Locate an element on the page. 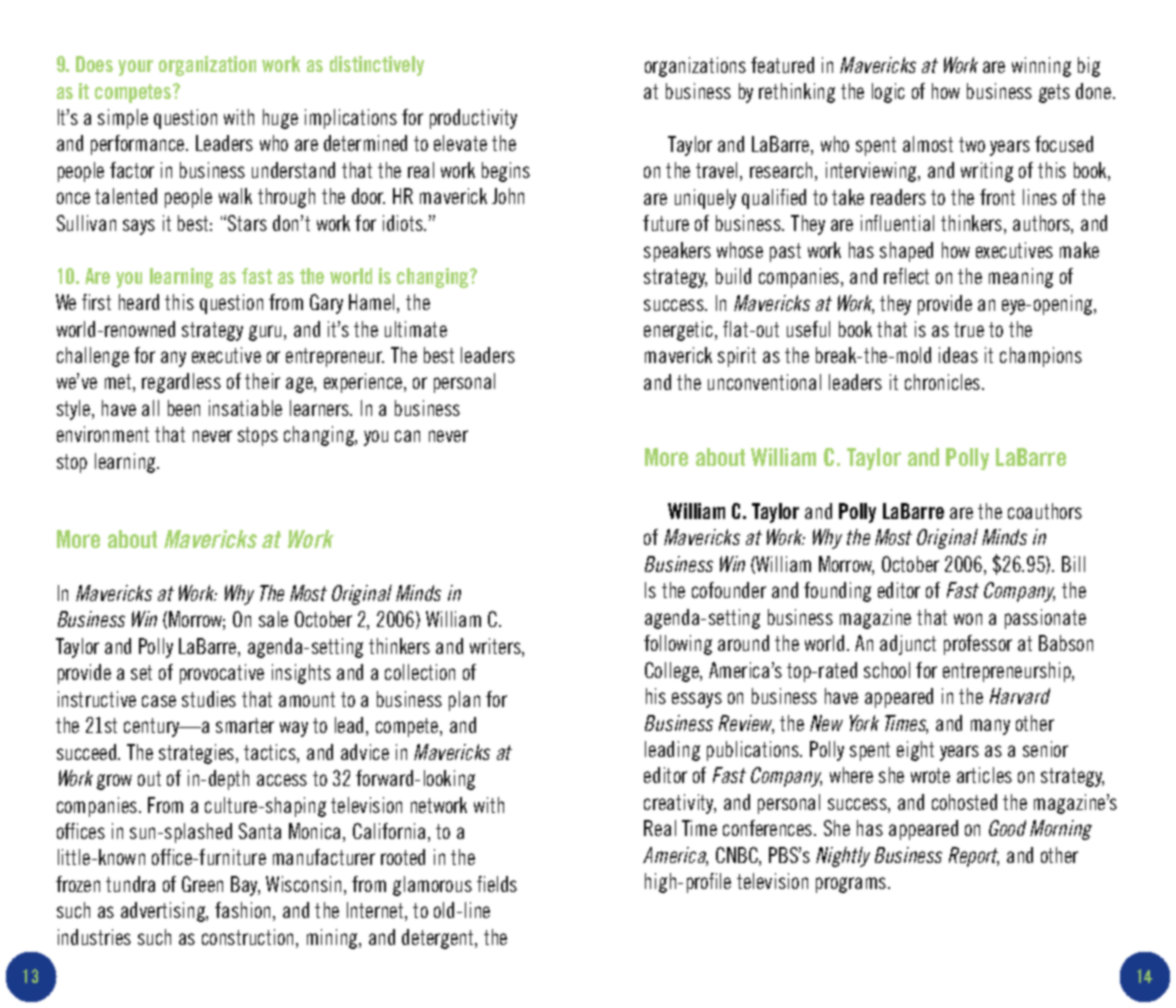 Image resolution: width=1176 pixels, height=1008 pixels. writers is located at coordinates (496, 647).
